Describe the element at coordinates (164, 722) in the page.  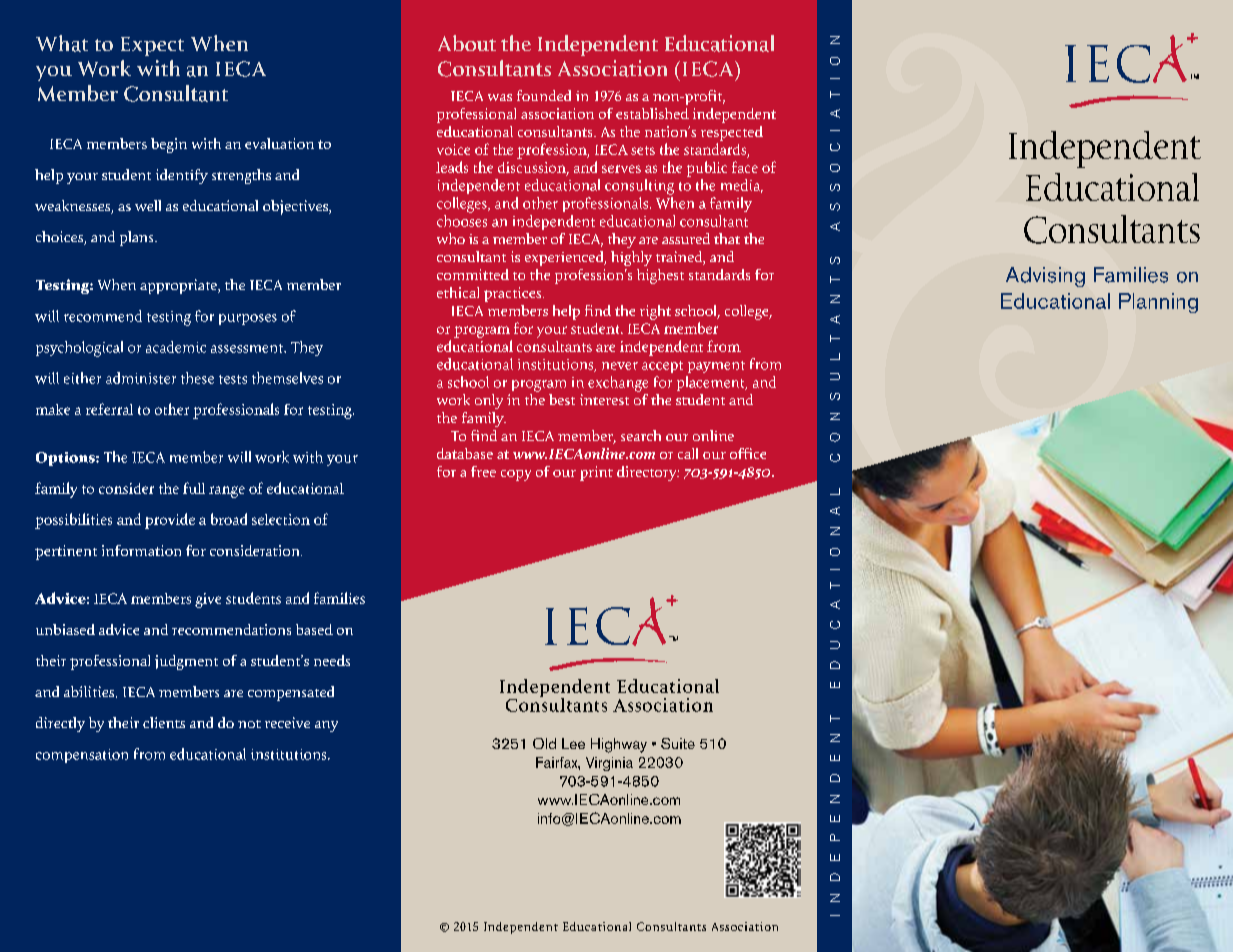
I see `clients` at that location.
